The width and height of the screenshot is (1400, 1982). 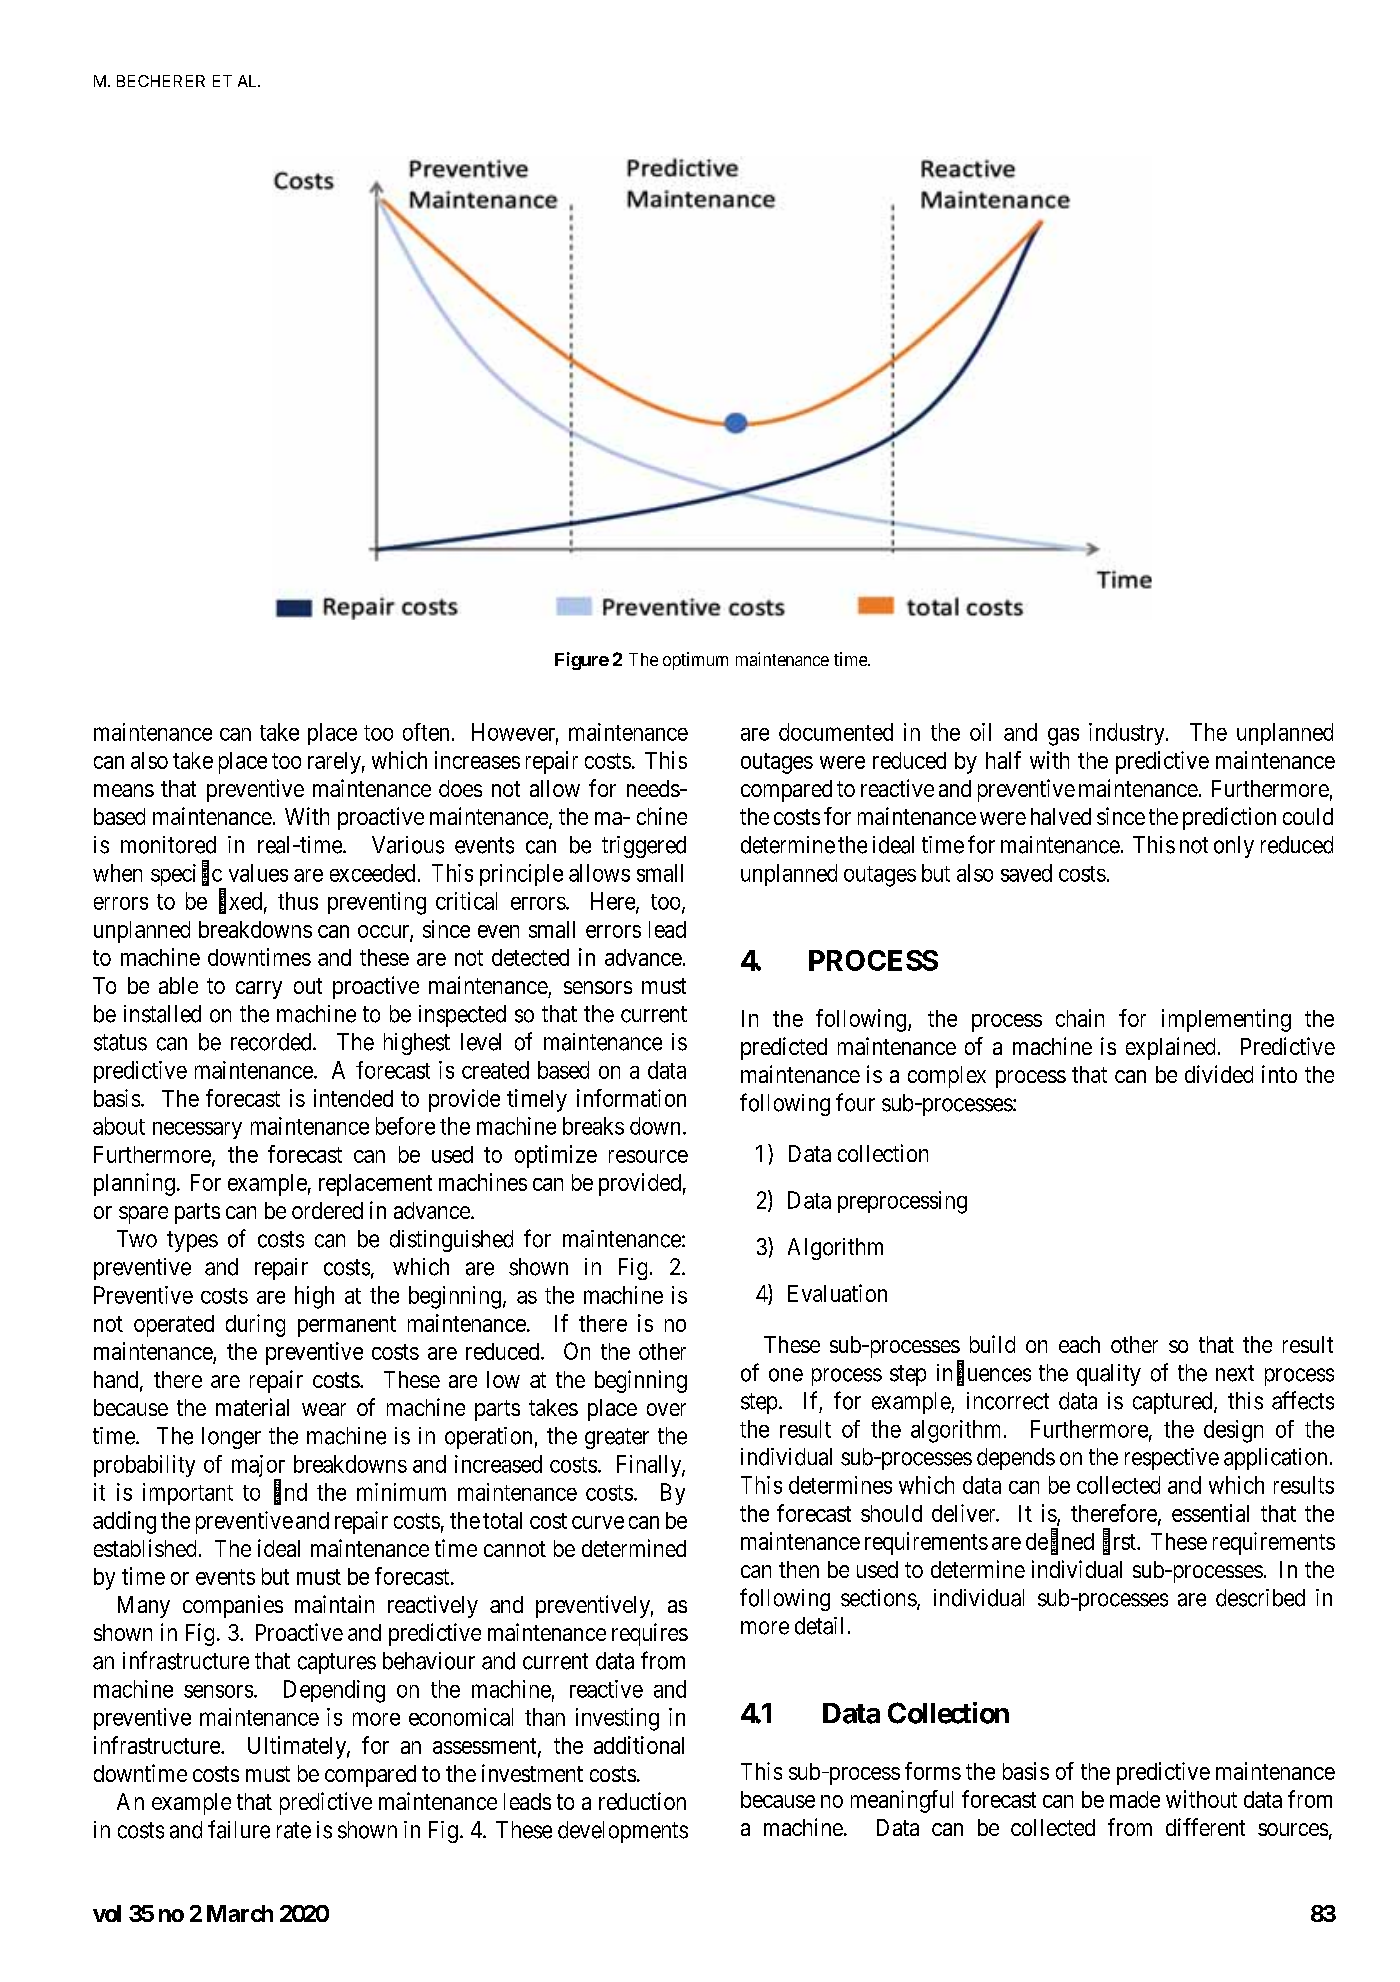 What do you see at coordinates (240, 1913) in the screenshot?
I see `March` at bounding box center [240, 1913].
